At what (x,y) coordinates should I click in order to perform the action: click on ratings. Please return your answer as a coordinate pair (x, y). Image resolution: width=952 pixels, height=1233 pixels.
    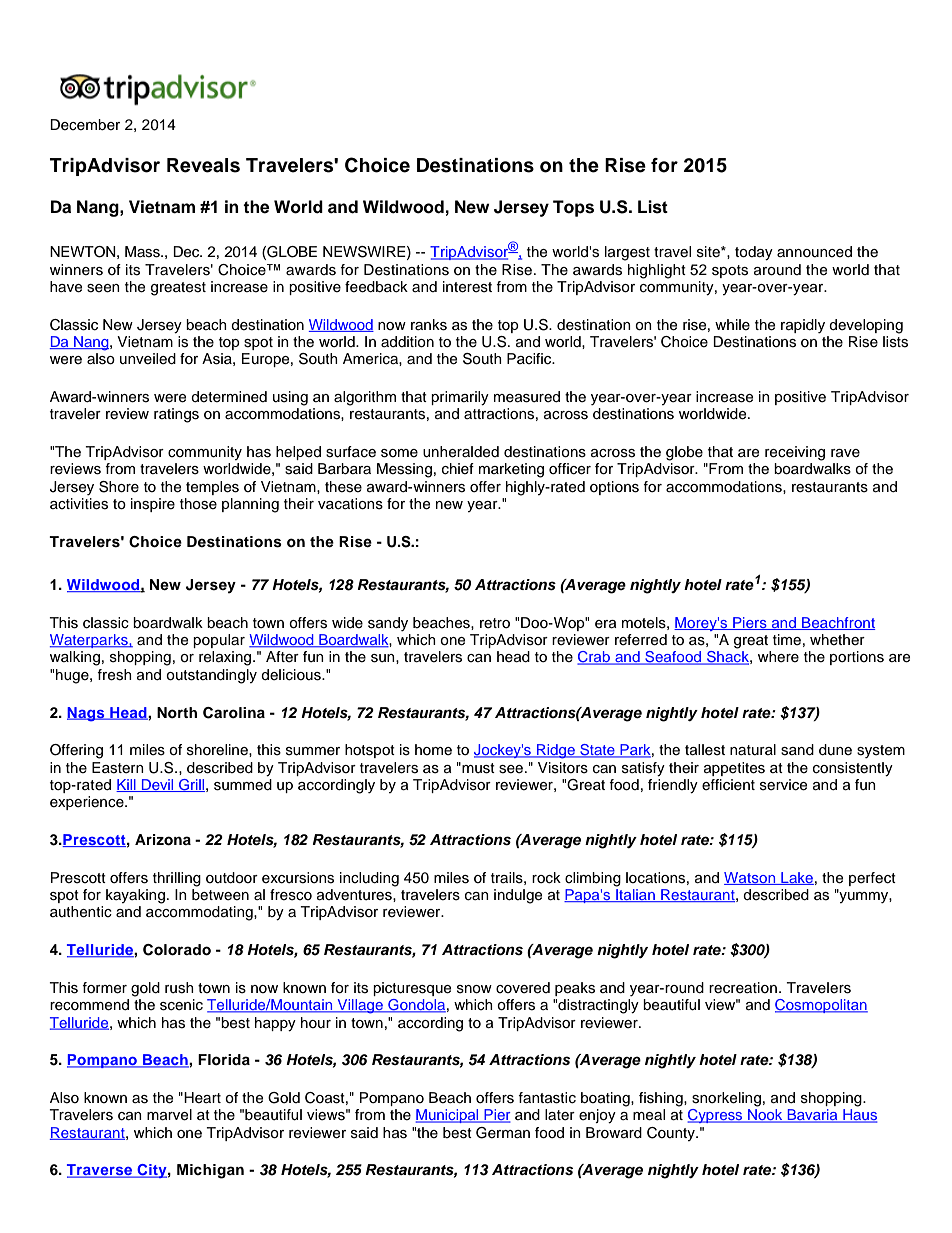
    Looking at the image, I should click on (176, 415).
